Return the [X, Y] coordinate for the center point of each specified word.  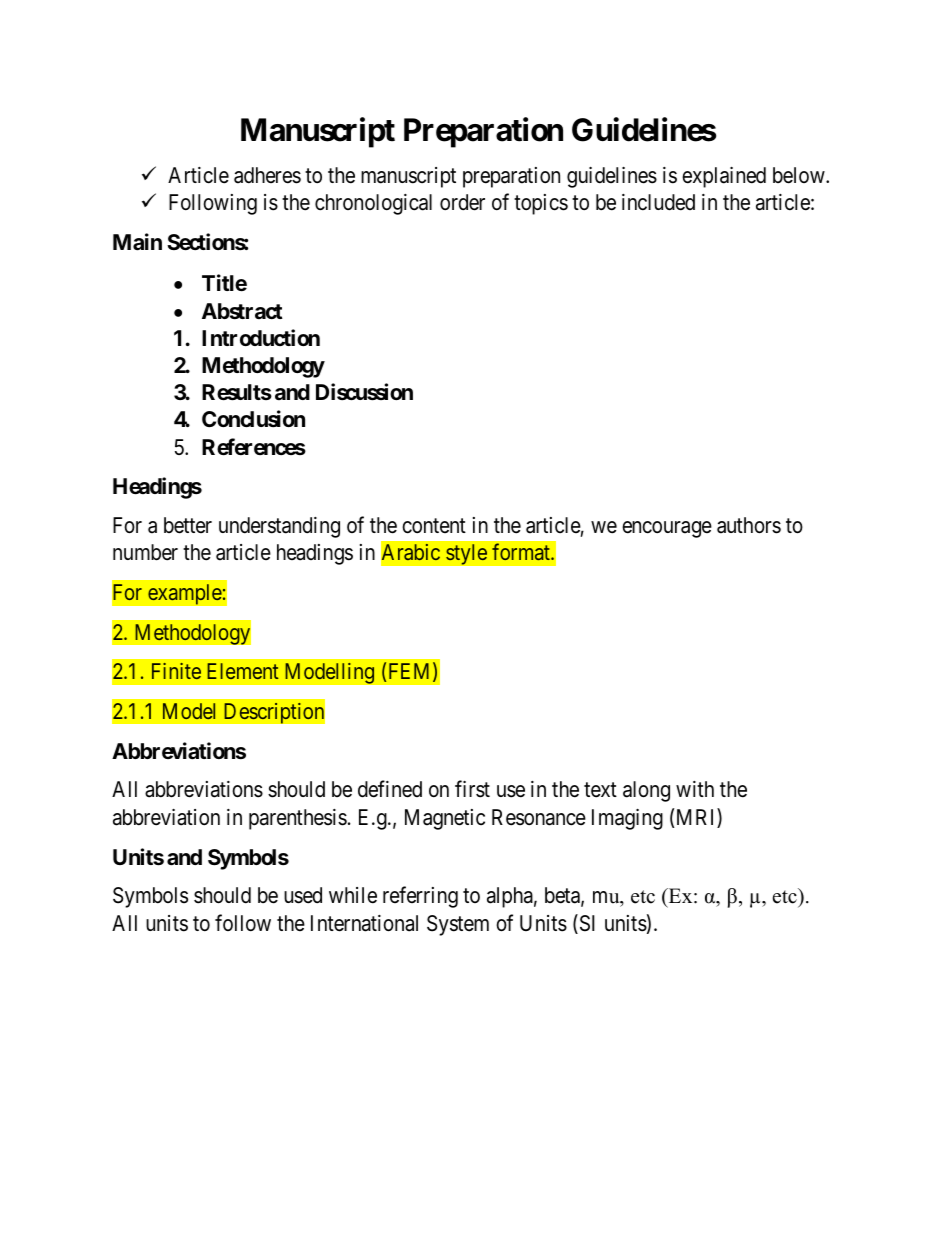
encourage [667, 529]
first [472, 789]
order [462, 202]
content [434, 526]
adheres [267, 175]
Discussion [364, 392]
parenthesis [298, 819]
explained [724, 177]
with [695, 789]
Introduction [261, 337]
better [188, 525]
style [466, 554]
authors [749, 525]
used [303, 895]
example [185, 594]
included [658, 202]
